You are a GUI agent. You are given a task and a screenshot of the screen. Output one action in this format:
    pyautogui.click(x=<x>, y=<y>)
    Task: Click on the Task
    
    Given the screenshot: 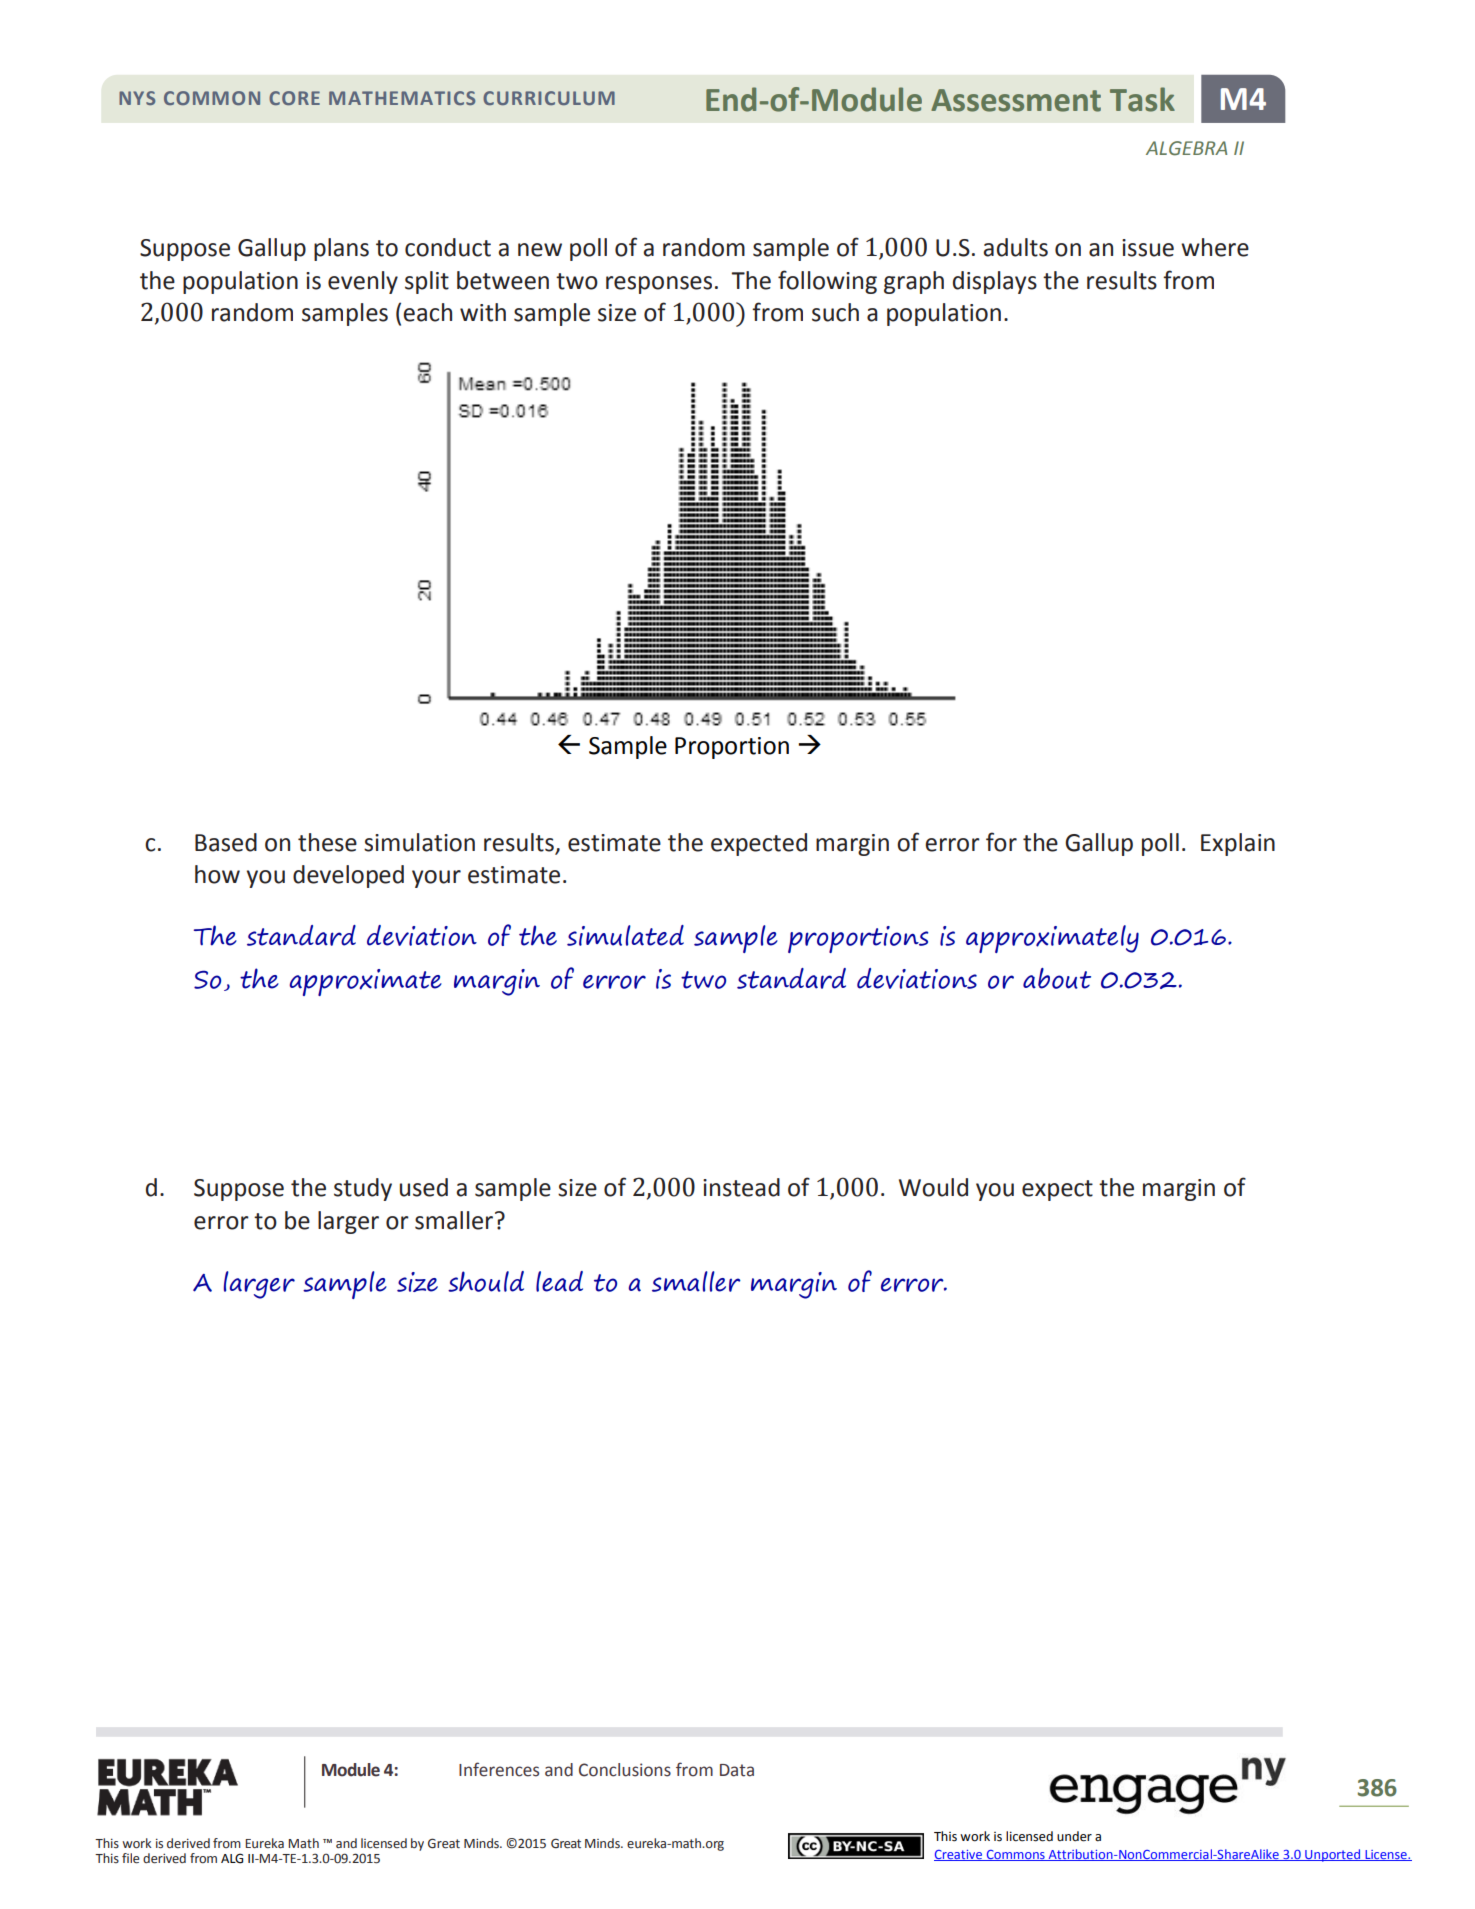 What is the action you would take?
    pyautogui.click(x=1142, y=99)
